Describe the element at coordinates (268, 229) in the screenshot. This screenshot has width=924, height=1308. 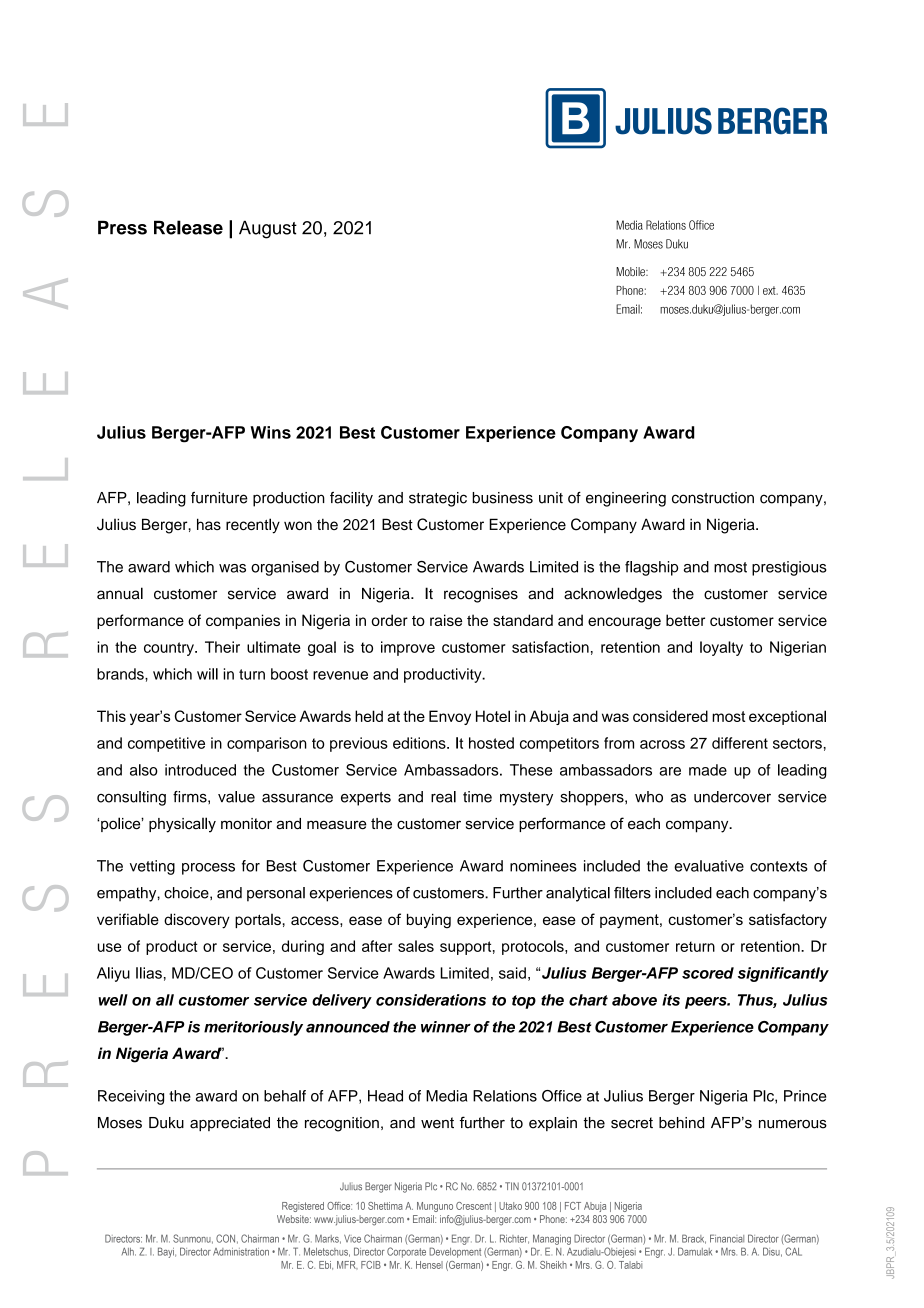
I see `August` at that location.
